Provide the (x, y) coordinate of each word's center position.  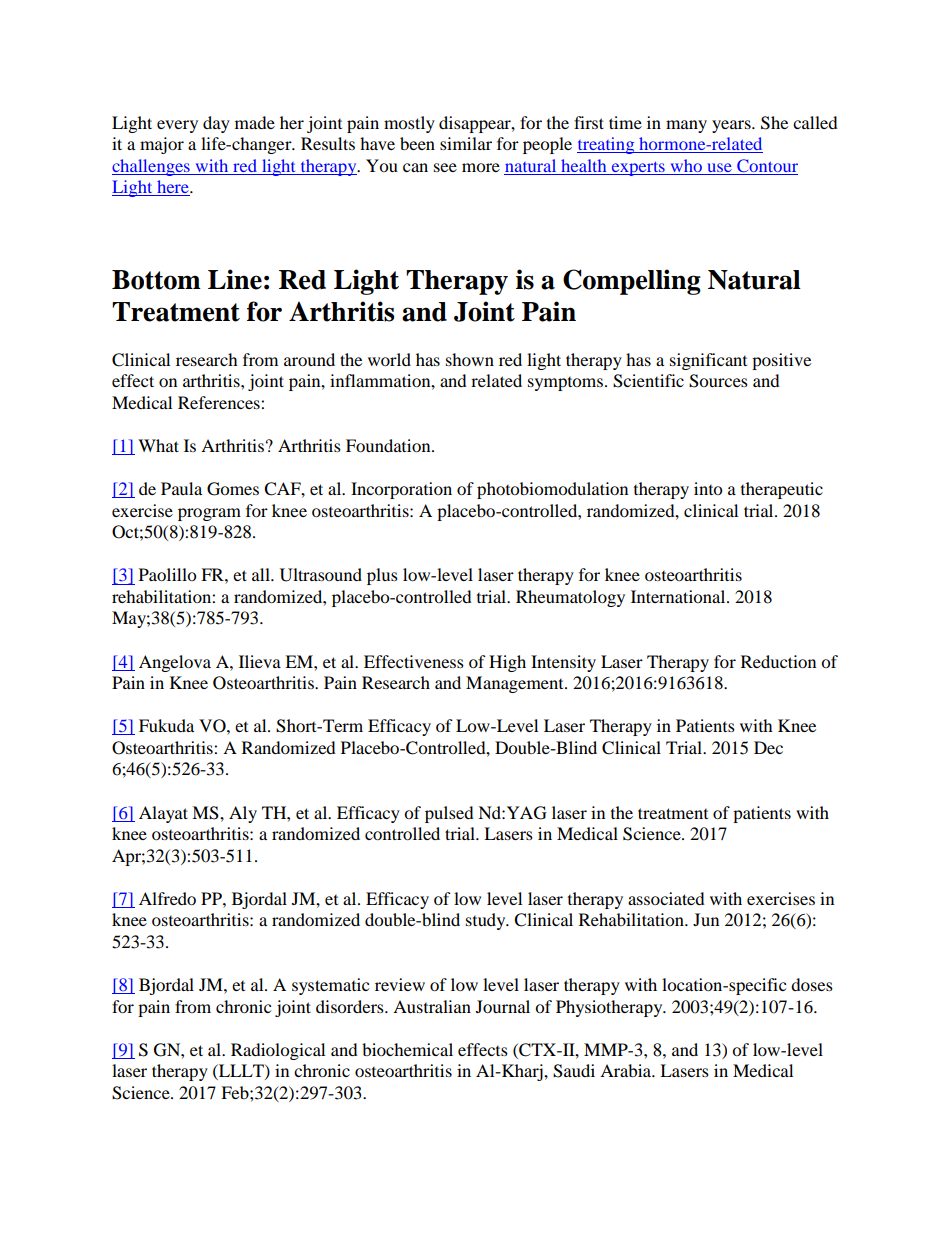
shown (470, 359)
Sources (718, 381)
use (719, 169)
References (220, 402)
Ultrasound (321, 575)
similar (466, 143)
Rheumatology (570, 598)
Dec (768, 747)
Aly (243, 814)
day (216, 124)
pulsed (449, 814)
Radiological (278, 1051)
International (679, 596)
